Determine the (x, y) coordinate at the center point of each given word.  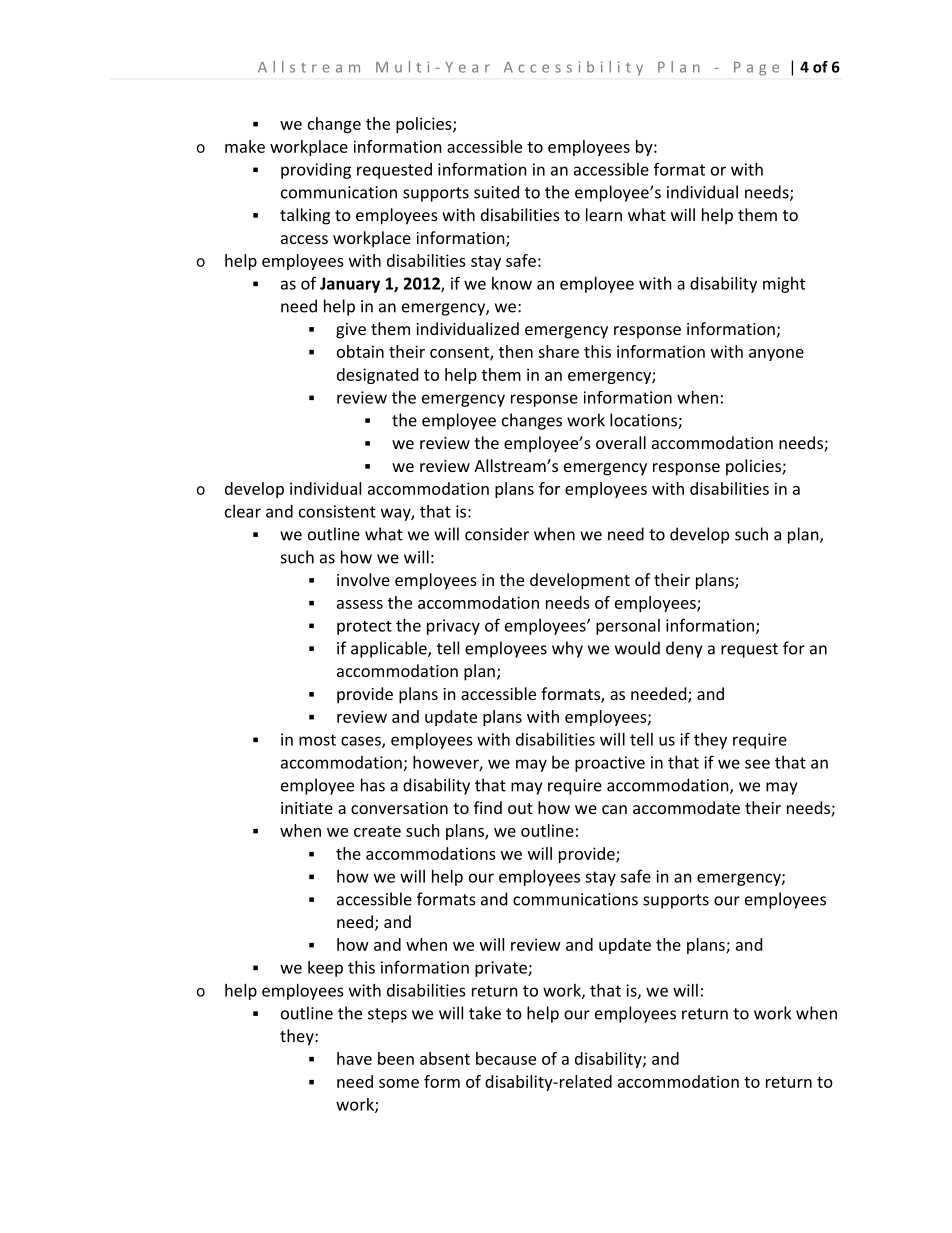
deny (684, 649)
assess (360, 604)
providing (316, 171)
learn (604, 214)
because (506, 1058)
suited (496, 192)
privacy (453, 627)
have (354, 1058)
